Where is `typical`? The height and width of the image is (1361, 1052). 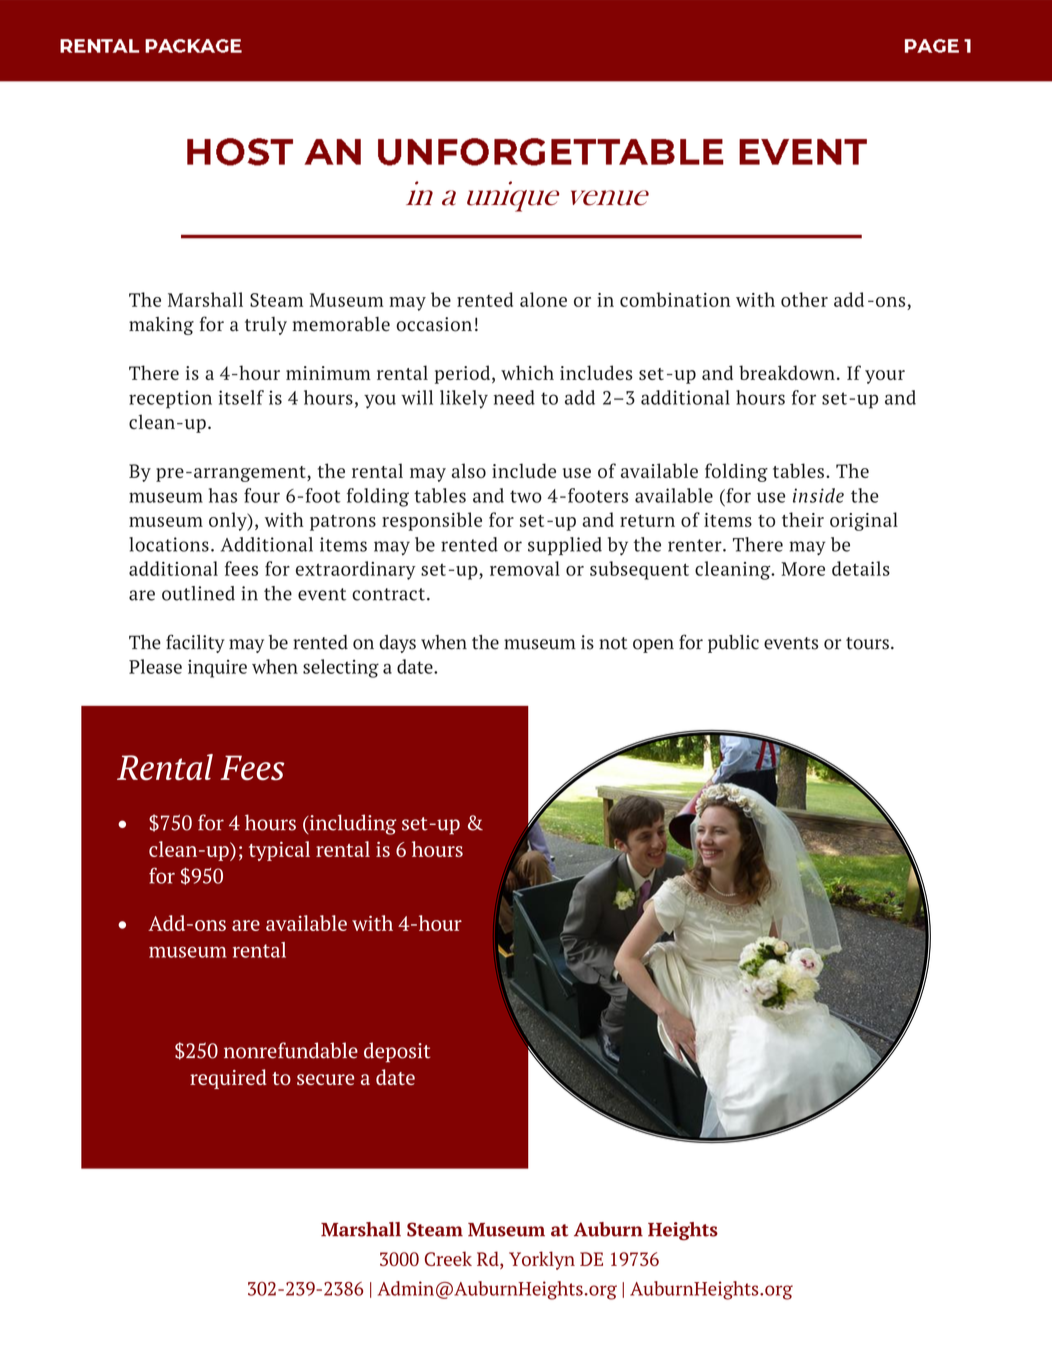
typical is located at coordinates (279, 851).
